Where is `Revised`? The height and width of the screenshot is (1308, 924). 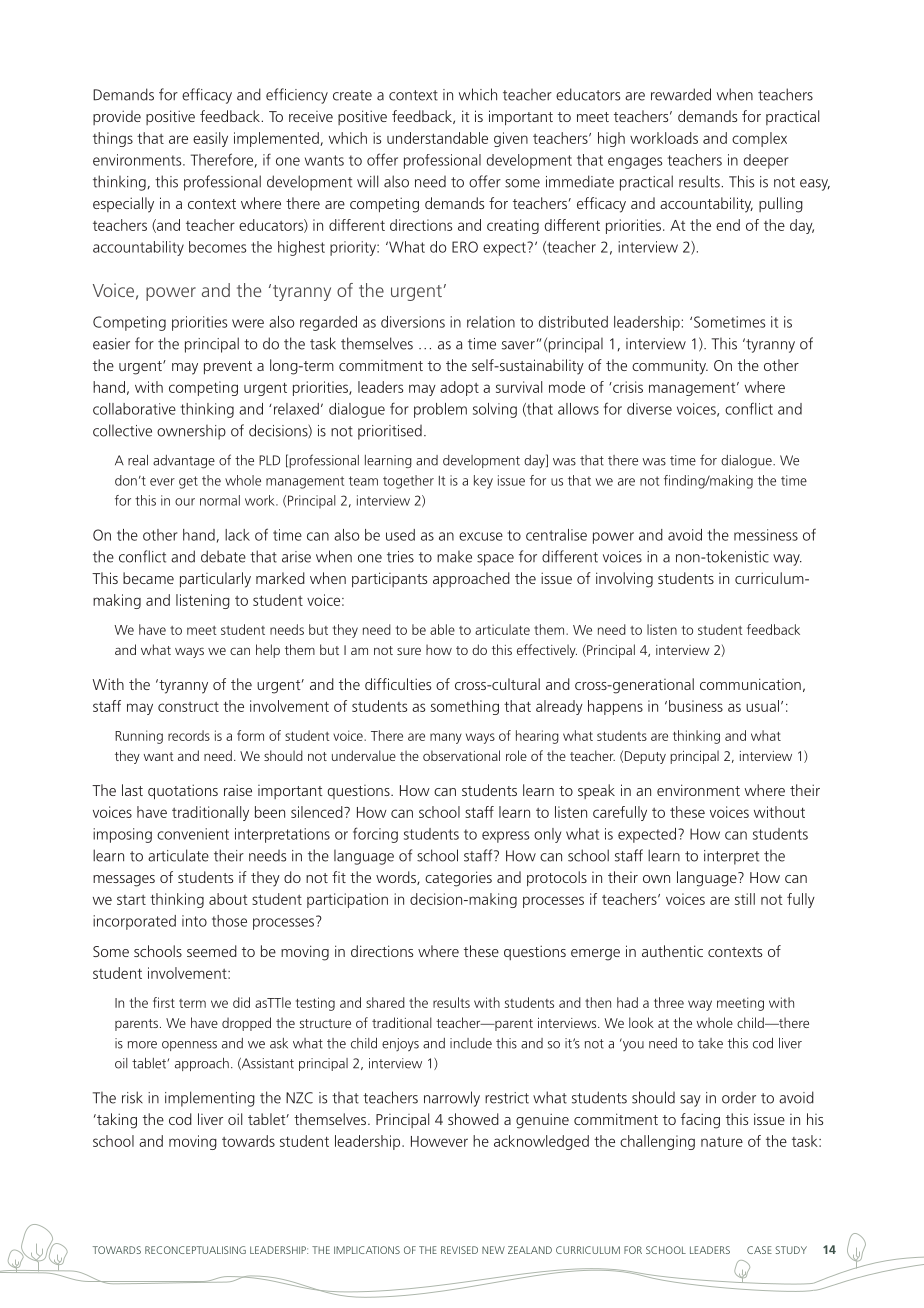
Revised is located at coordinates (459, 1250).
